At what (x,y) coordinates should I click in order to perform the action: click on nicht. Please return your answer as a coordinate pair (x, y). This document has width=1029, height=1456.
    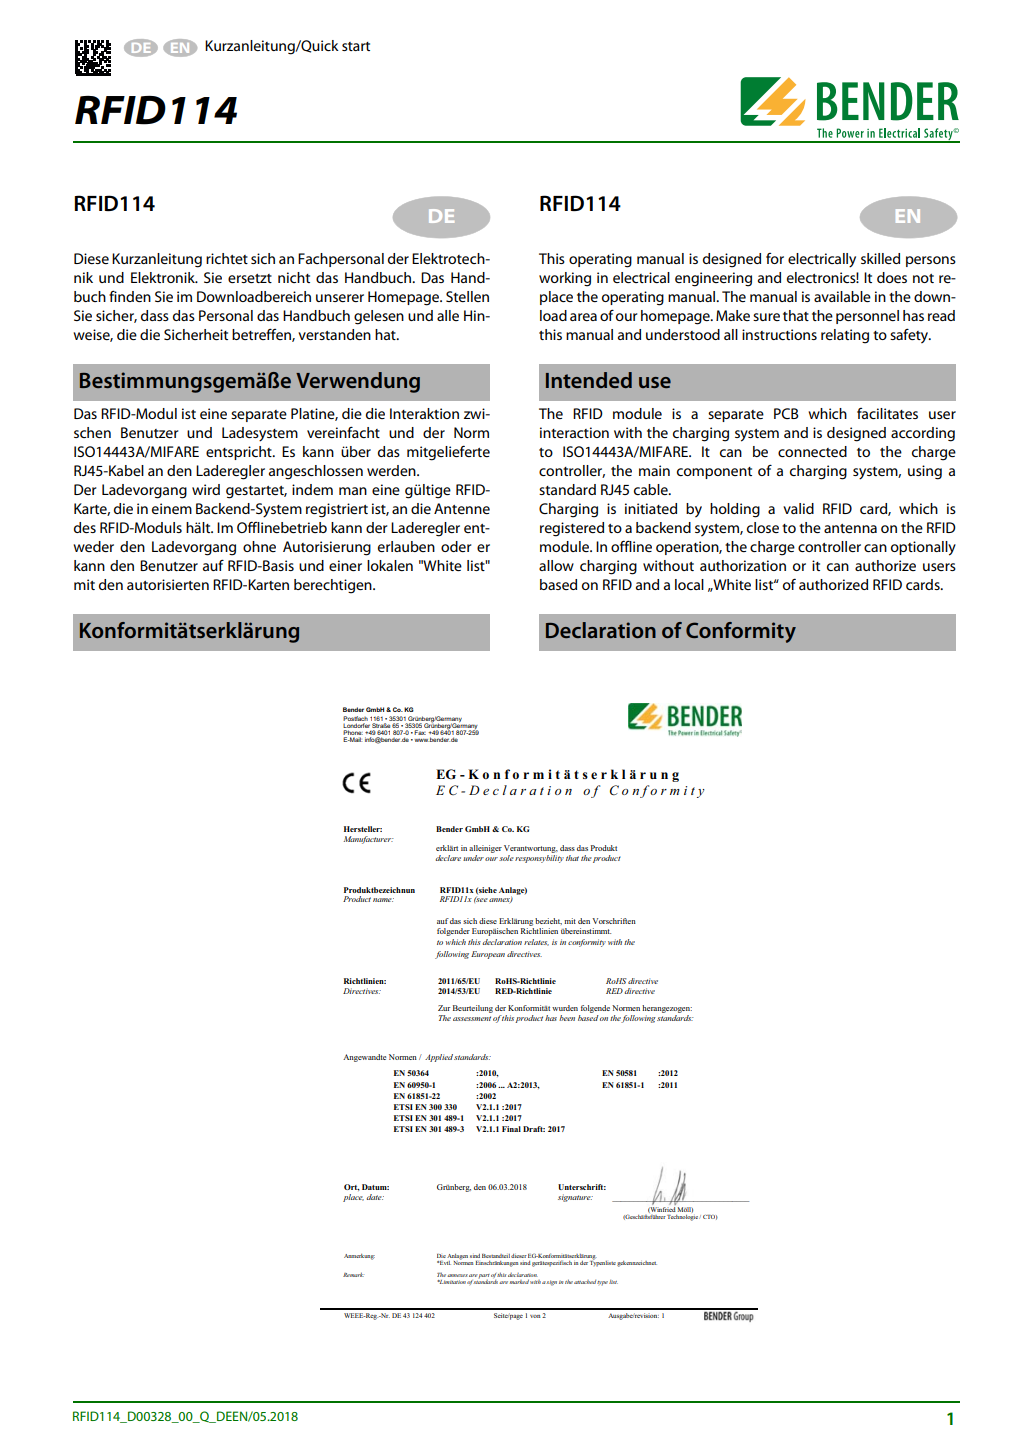
    Looking at the image, I should click on (294, 277).
